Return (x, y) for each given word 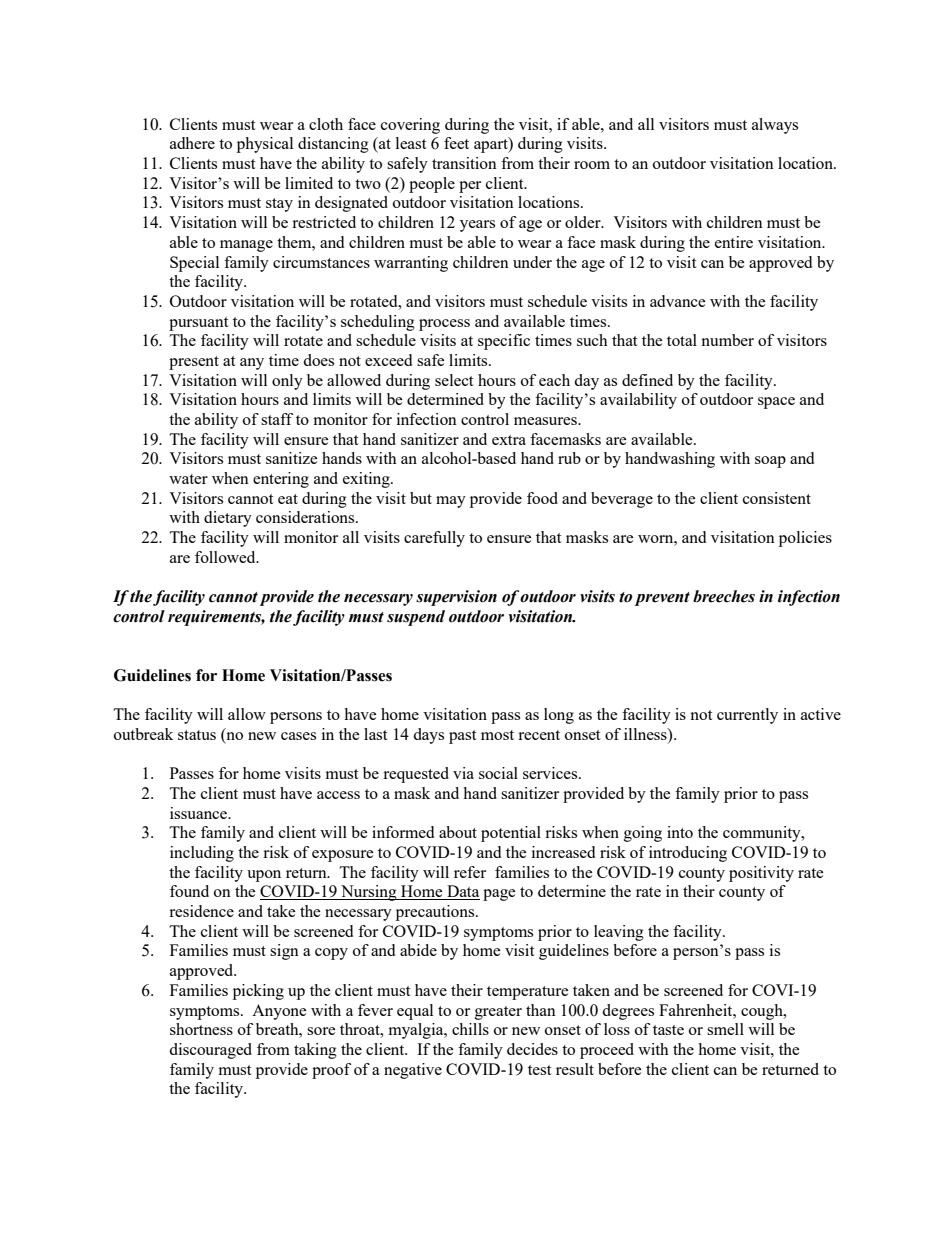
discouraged (210, 1051)
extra (509, 440)
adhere (192, 143)
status (197, 735)
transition (464, 163)
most (497, 735)
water (188, 479)
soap (770, 462)
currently (747, 716)
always (775, 126)
